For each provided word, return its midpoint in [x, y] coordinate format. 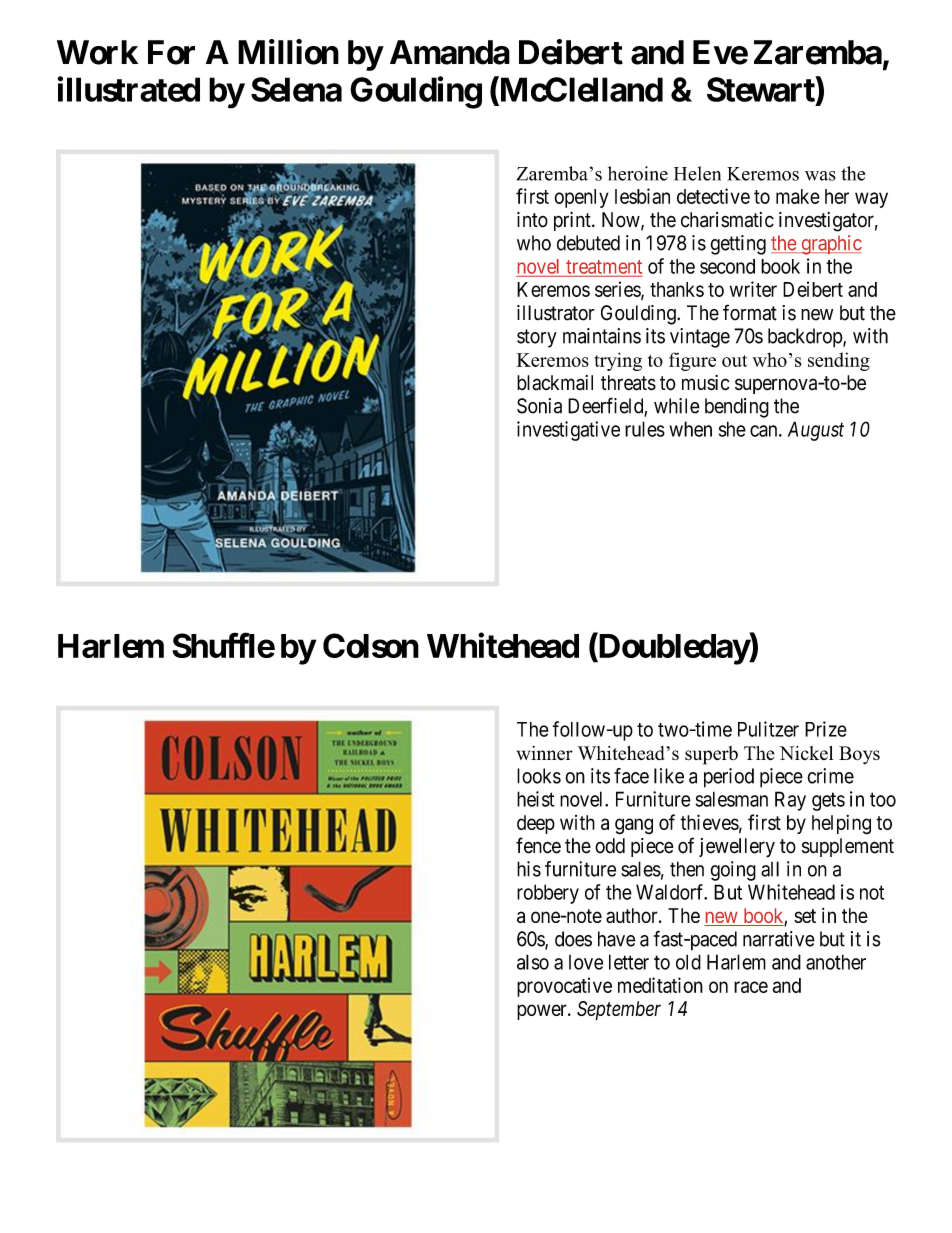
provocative [564, 987]
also [533, 962]
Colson [371, 645]
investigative [568, 431]
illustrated [129, 89]
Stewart [762, 90]
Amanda [450, 52]
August [816, 431]
